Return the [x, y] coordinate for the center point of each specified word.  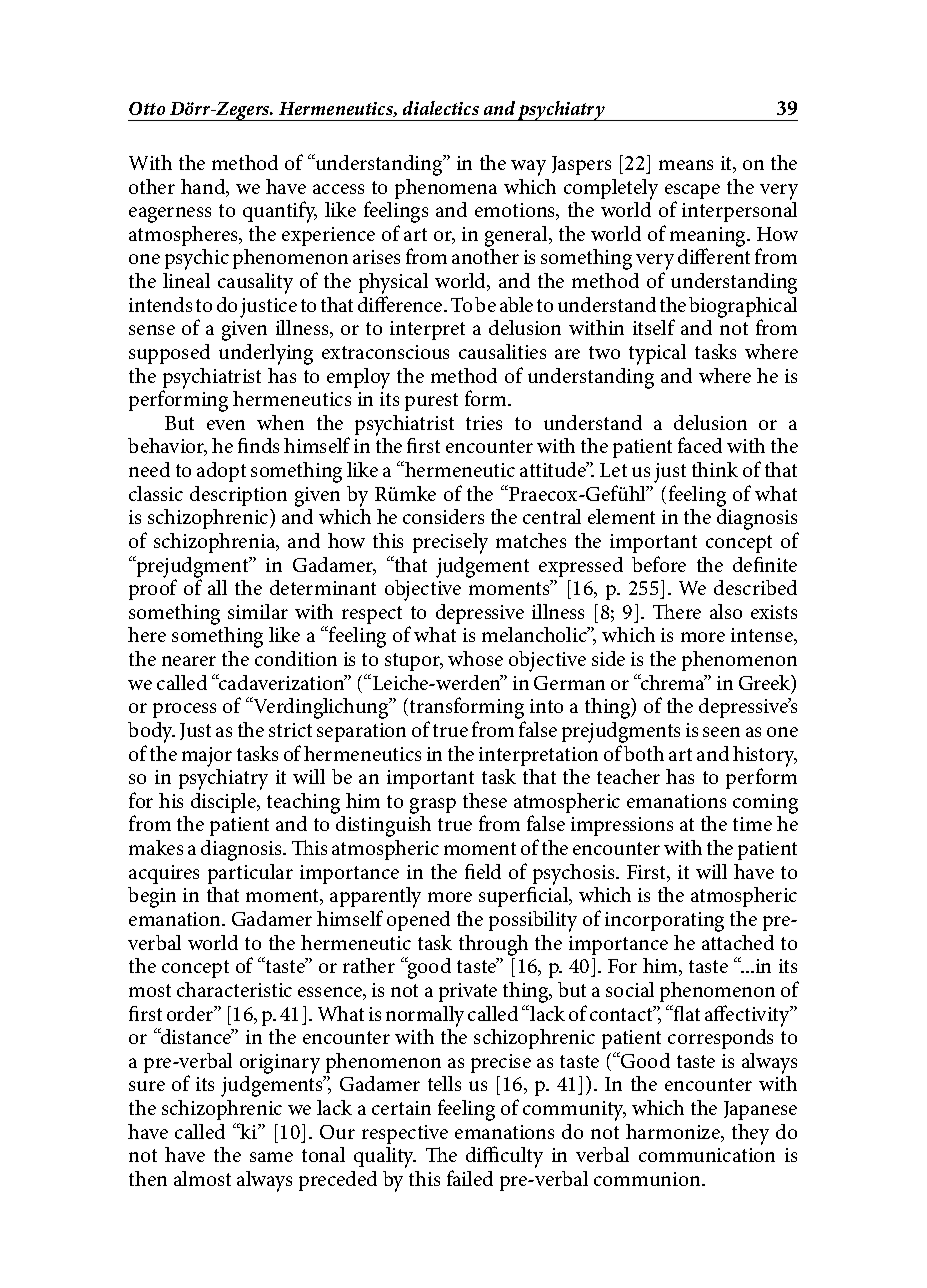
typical [657, 354]
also [726, 611]
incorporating [664, 922]
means [686, 165]
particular [250, 874]
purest [431, 402]
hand [204, 188]
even [226, 425]
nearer [189, 661]
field [483, 871]
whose [475, 658]
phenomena [446, 189]
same [271, 1157]
